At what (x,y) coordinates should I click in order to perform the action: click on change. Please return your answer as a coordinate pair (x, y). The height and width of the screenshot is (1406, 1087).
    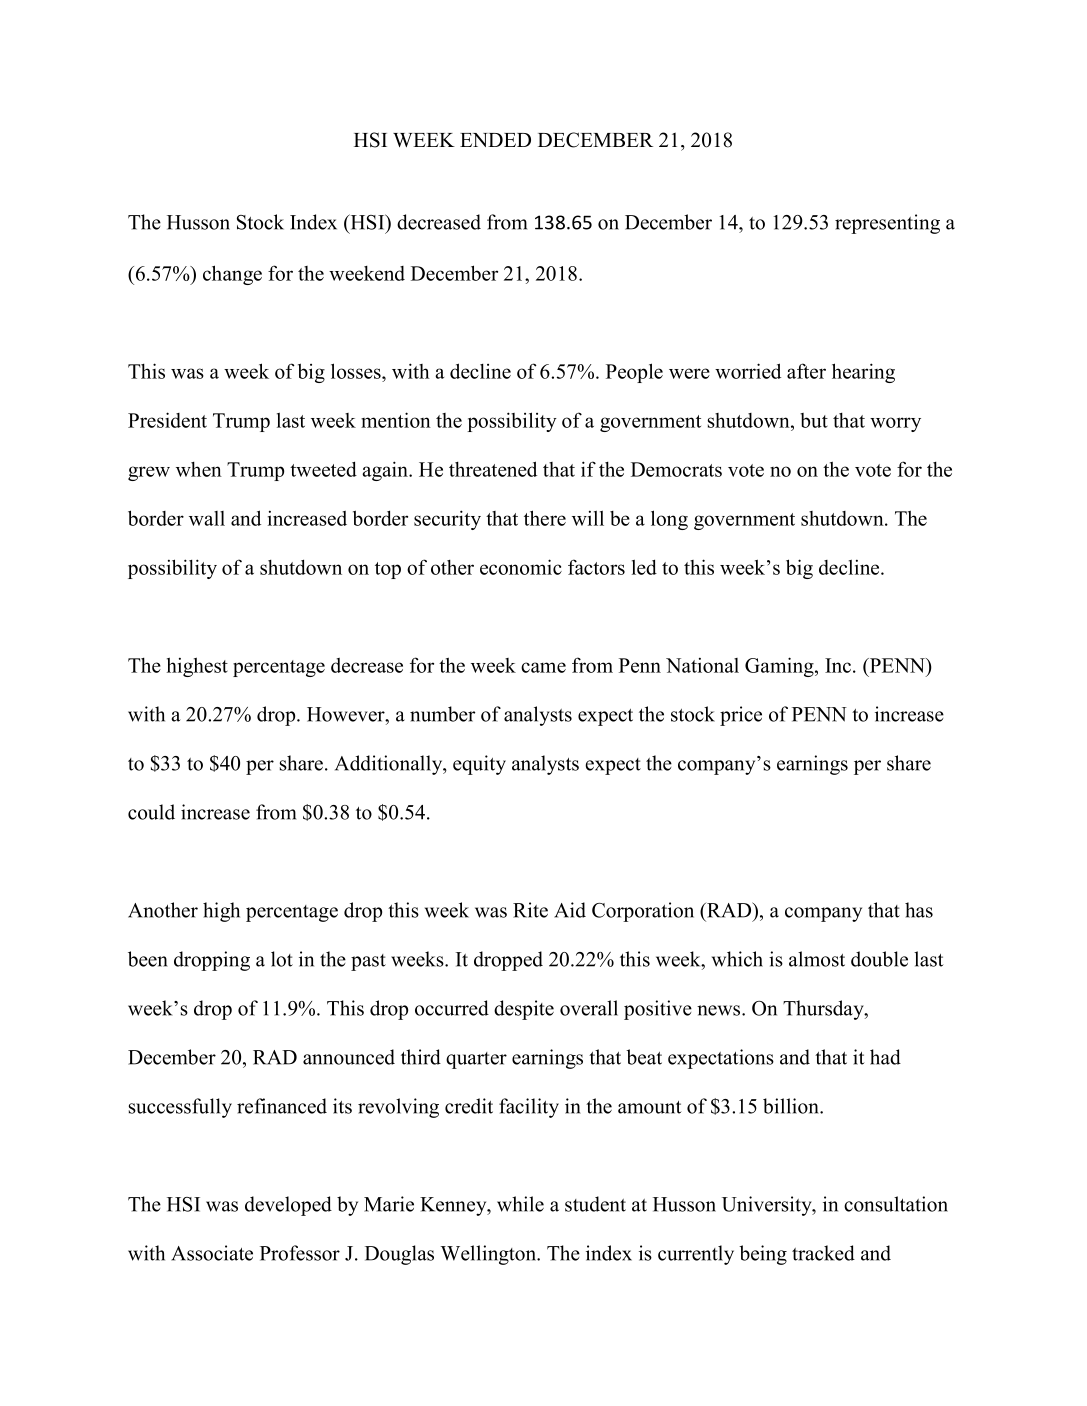
    Looking at the image, I should click on (232, 275).
